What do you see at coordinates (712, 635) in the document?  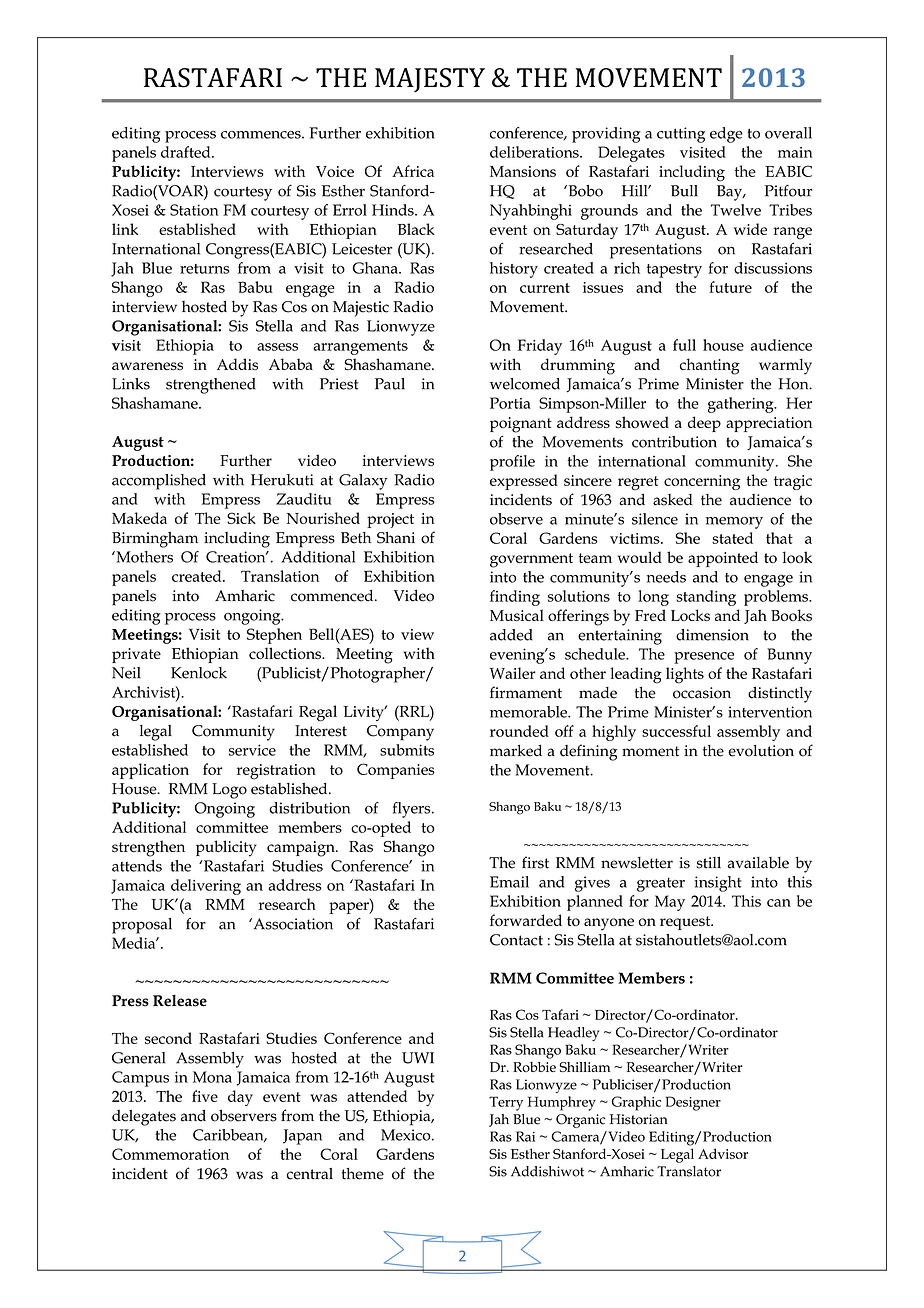 I see `dimension` at bounding box center [712, 635].
